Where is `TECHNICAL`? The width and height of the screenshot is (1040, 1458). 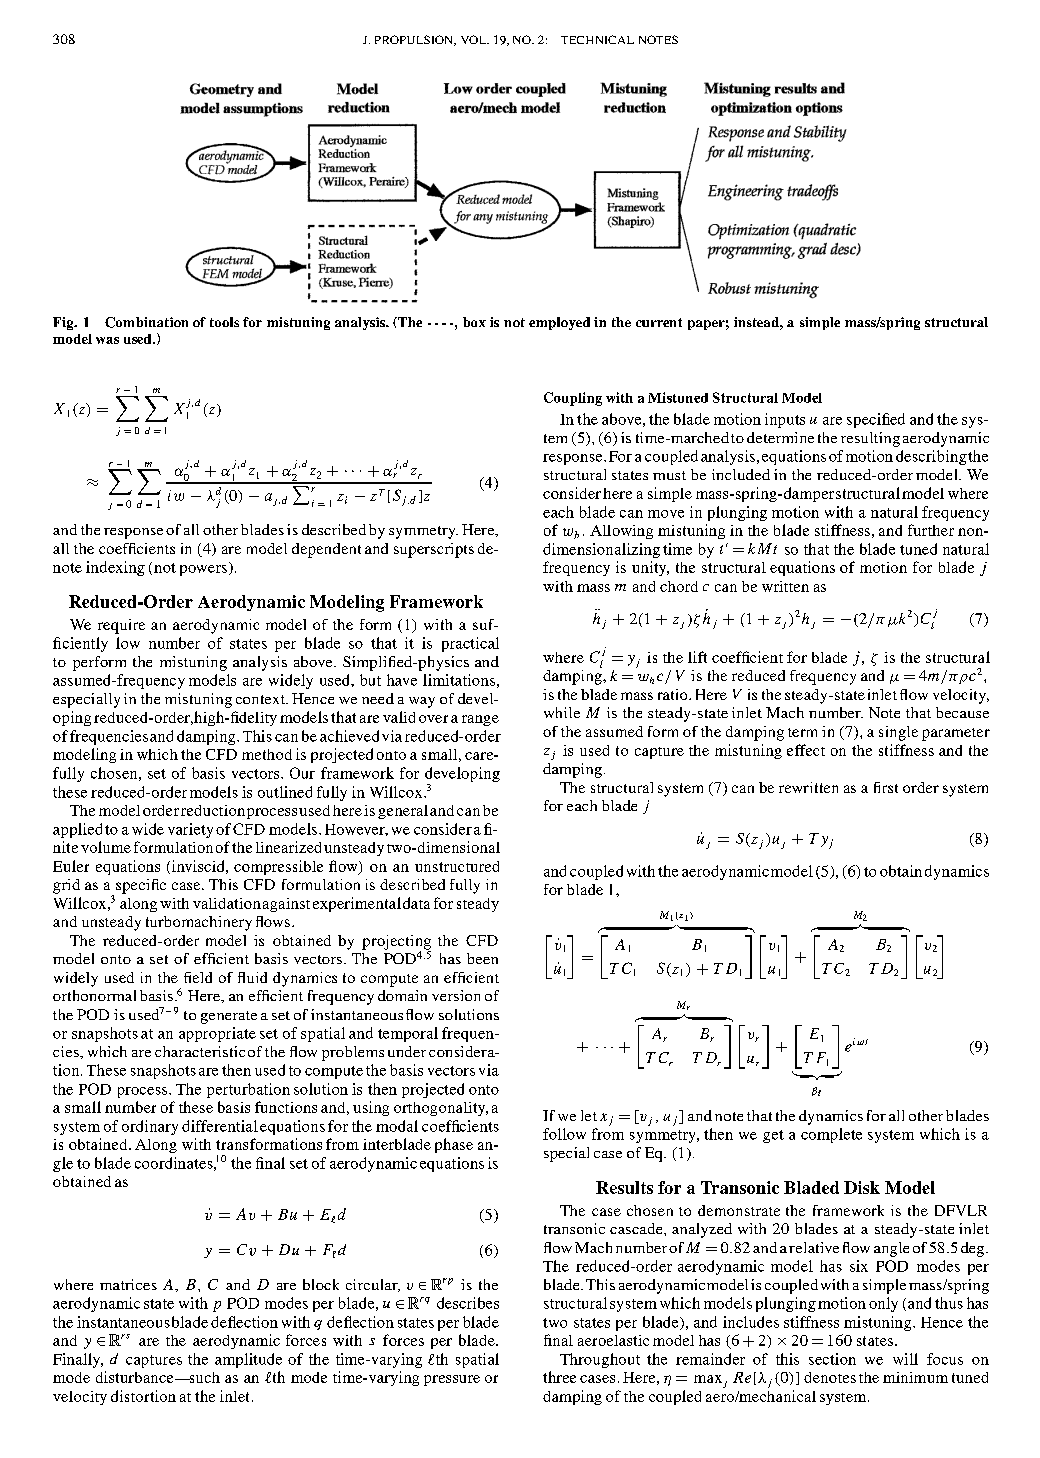 TECHNICAL is located at coordinates (597, 39).
